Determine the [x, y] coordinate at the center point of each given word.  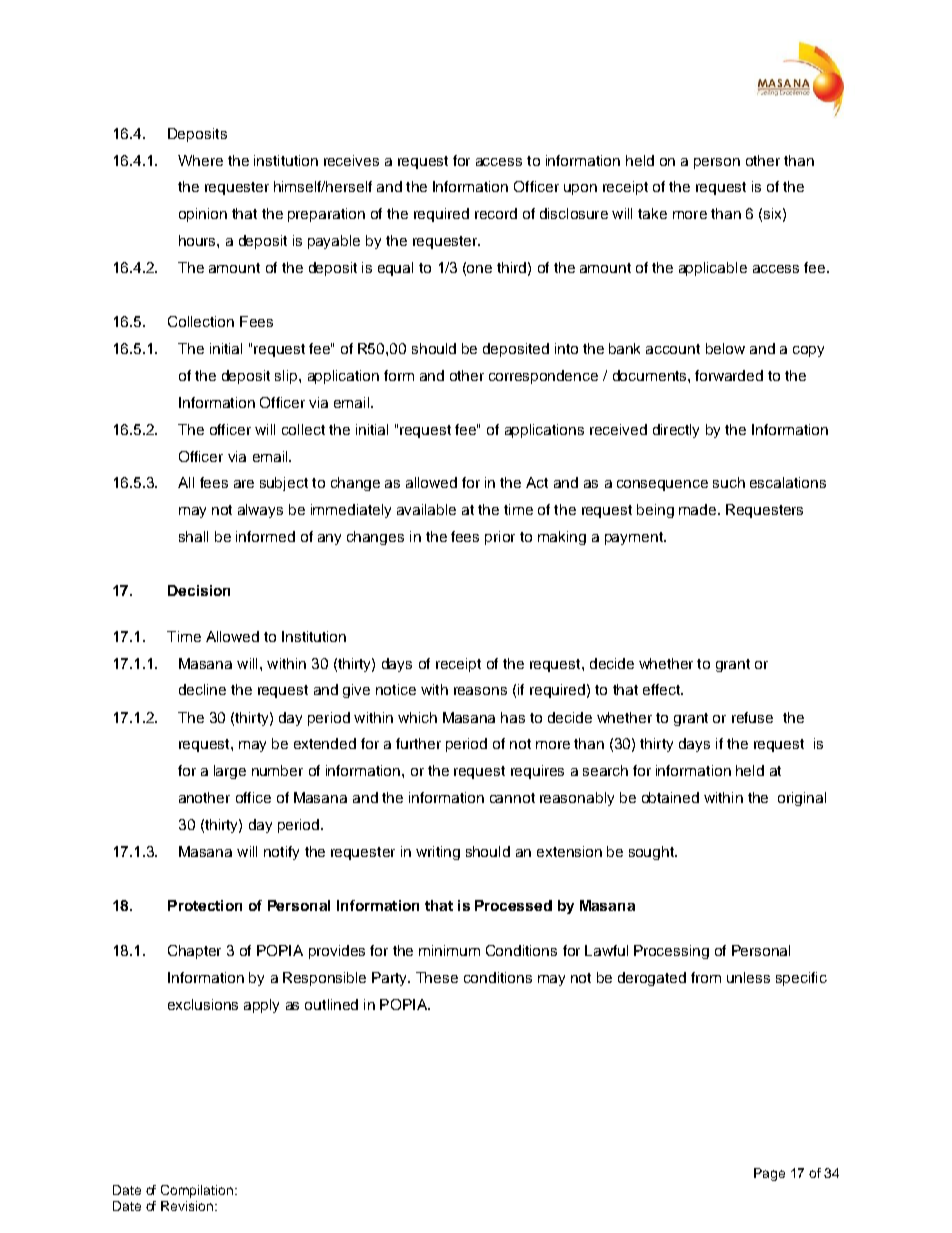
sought [652, 853]
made [699, 509]
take [652, 213]
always [260, 511]
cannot [512, 798]
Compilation [198, 1191]
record [496, 213]
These [437, 977]
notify [281, 853]
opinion [203, 215]
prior [500, 538]
